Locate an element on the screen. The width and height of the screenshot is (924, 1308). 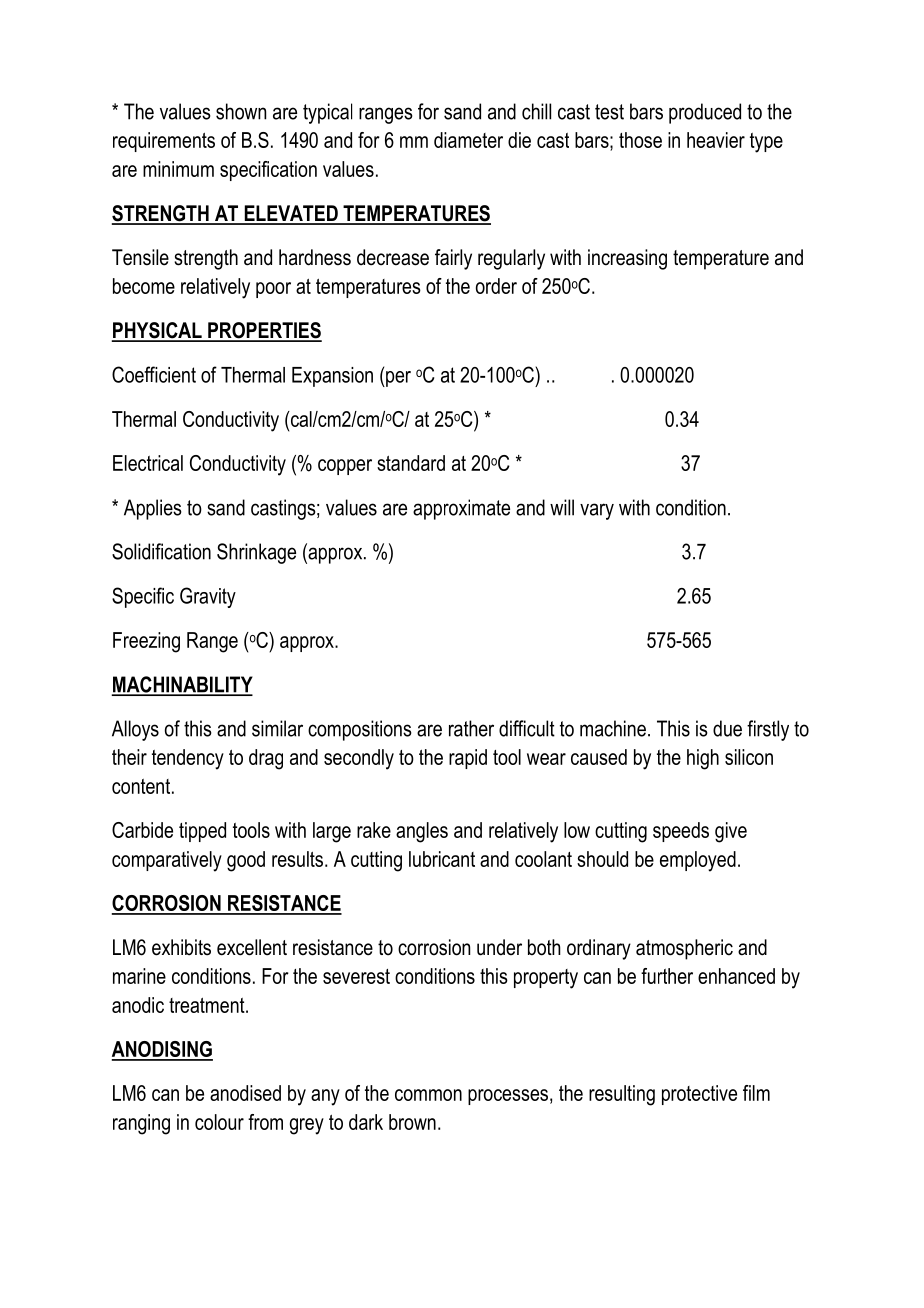
vary is located at coordinates (597, 511).
